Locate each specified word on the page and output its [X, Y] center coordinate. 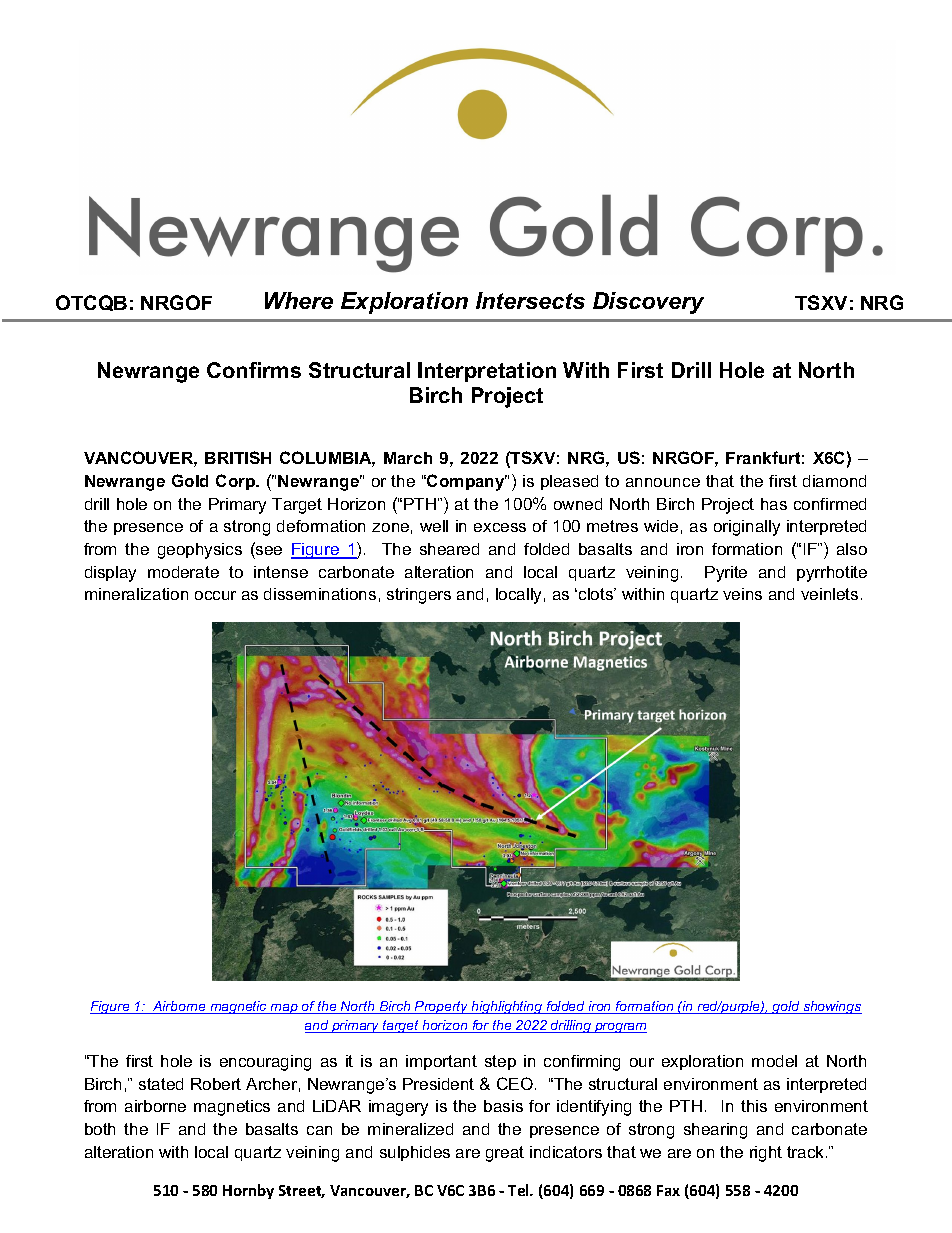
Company [466, 482]
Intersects [530, 300]
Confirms [254, 370]
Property [442, 1007]
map [284, 1009]
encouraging [265, 1063]
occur [215, 595]
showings [831, 1007]
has [774, 504]
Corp [237, 482]
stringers [419, 596]
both [100, 1129]
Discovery [648, 303]
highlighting [507, 1007]
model [774, 1061]
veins [742, 594]
